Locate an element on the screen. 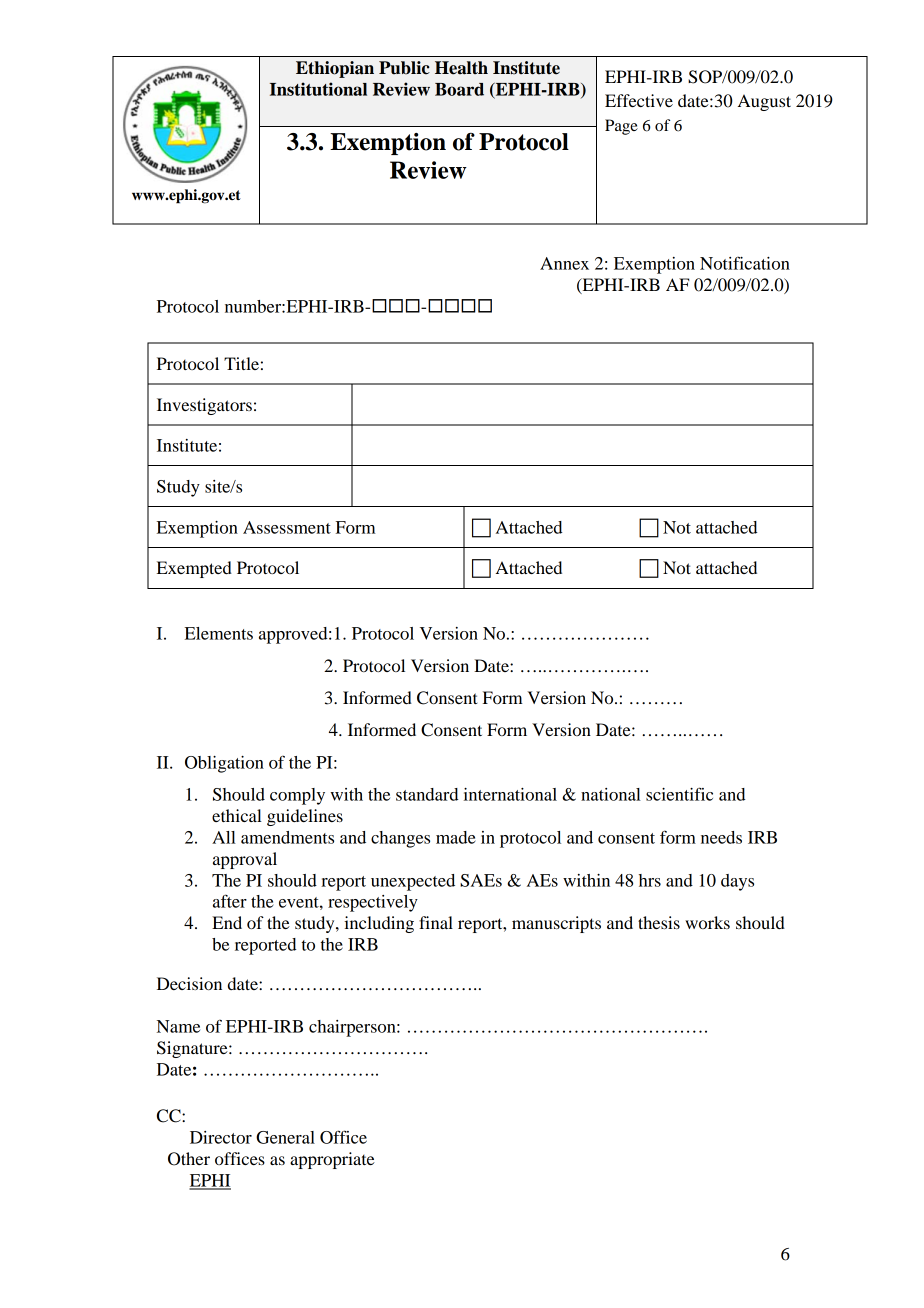 The width and height of the screenshot is (924, 1308). Elements is located at coordinates (219, 633).
